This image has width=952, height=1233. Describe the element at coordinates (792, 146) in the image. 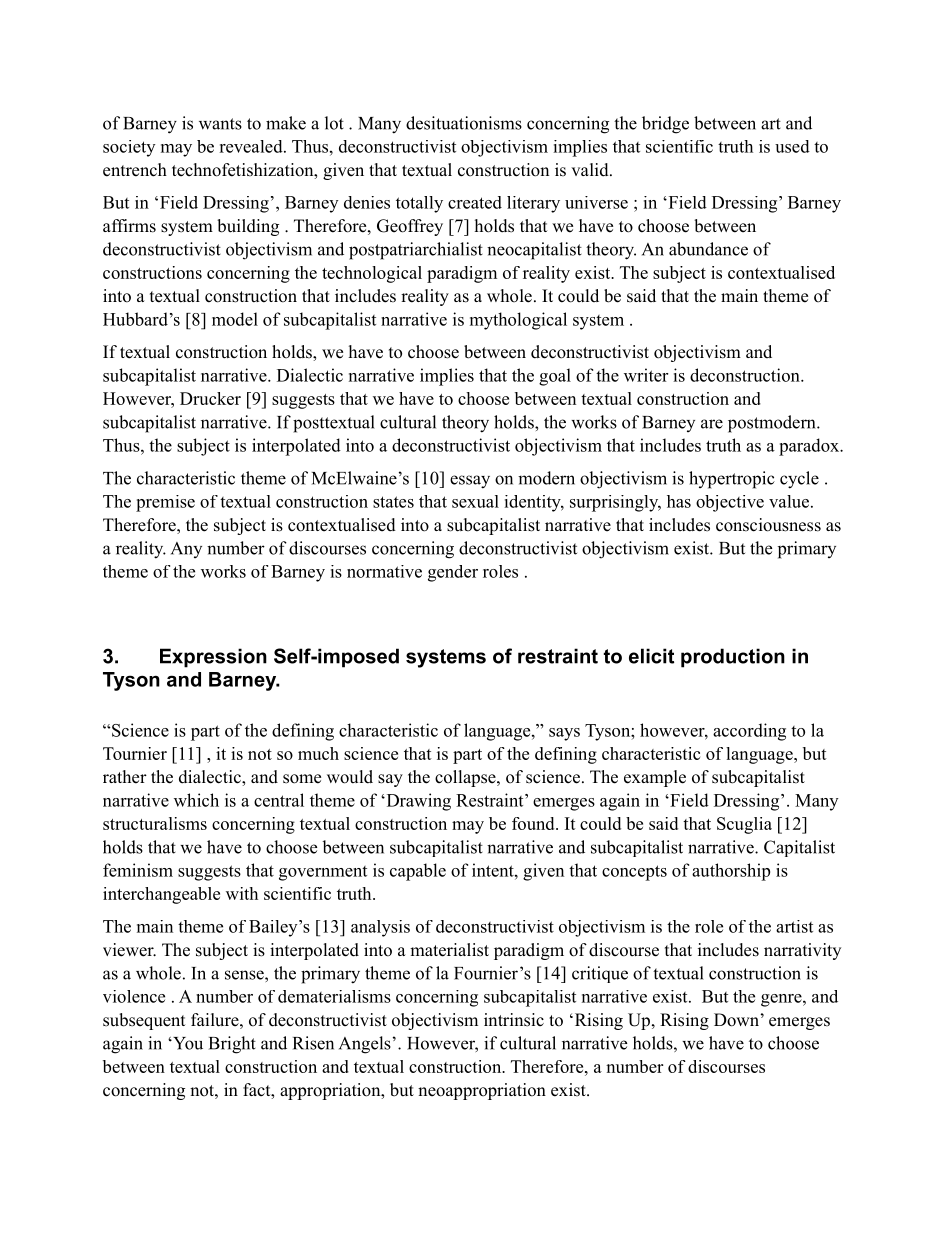

I see `used` at that location.
